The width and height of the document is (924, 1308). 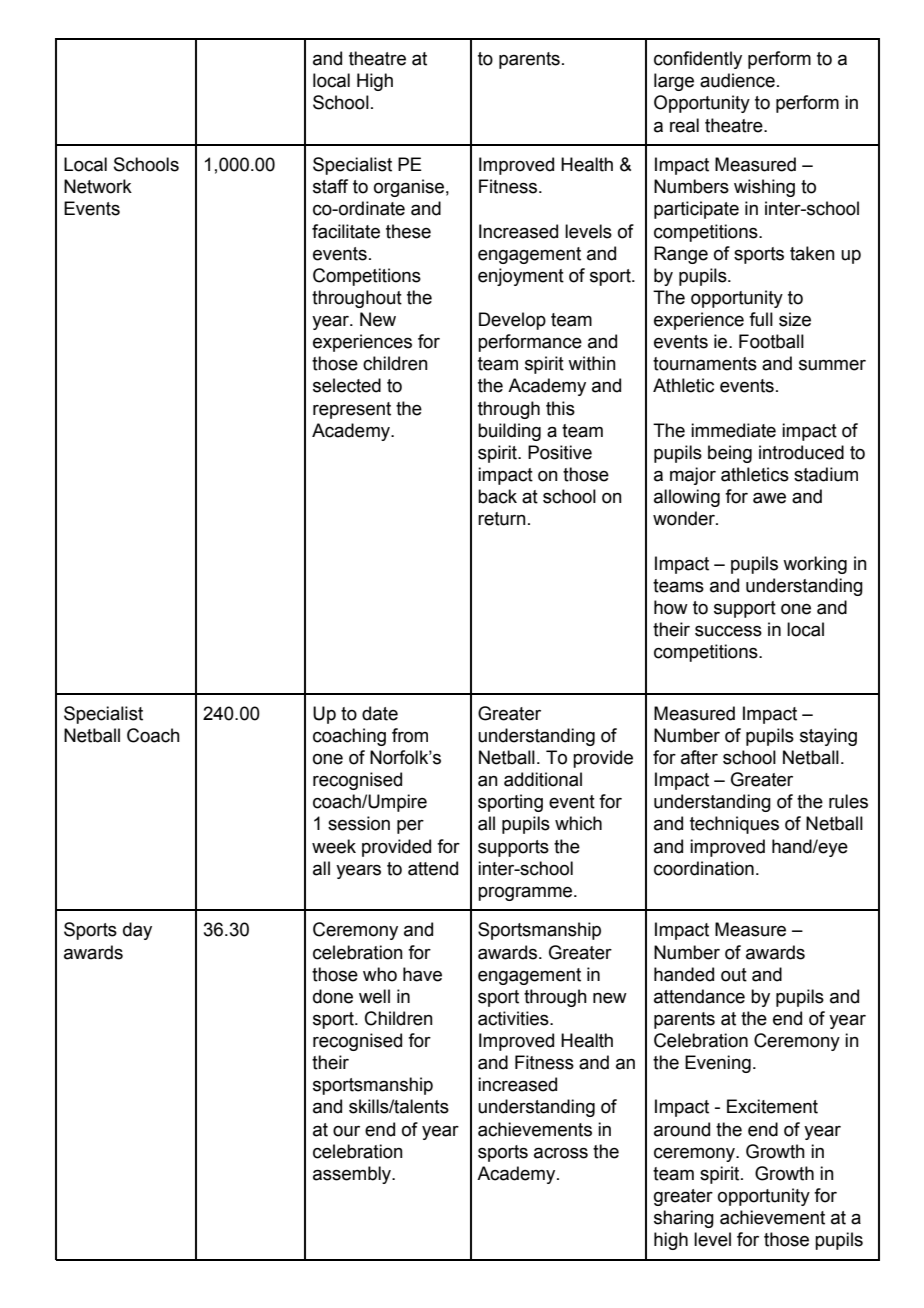 What do you see at coordinates (699, 757) in the document?
I see `after` at bounding box center [699, 757].
